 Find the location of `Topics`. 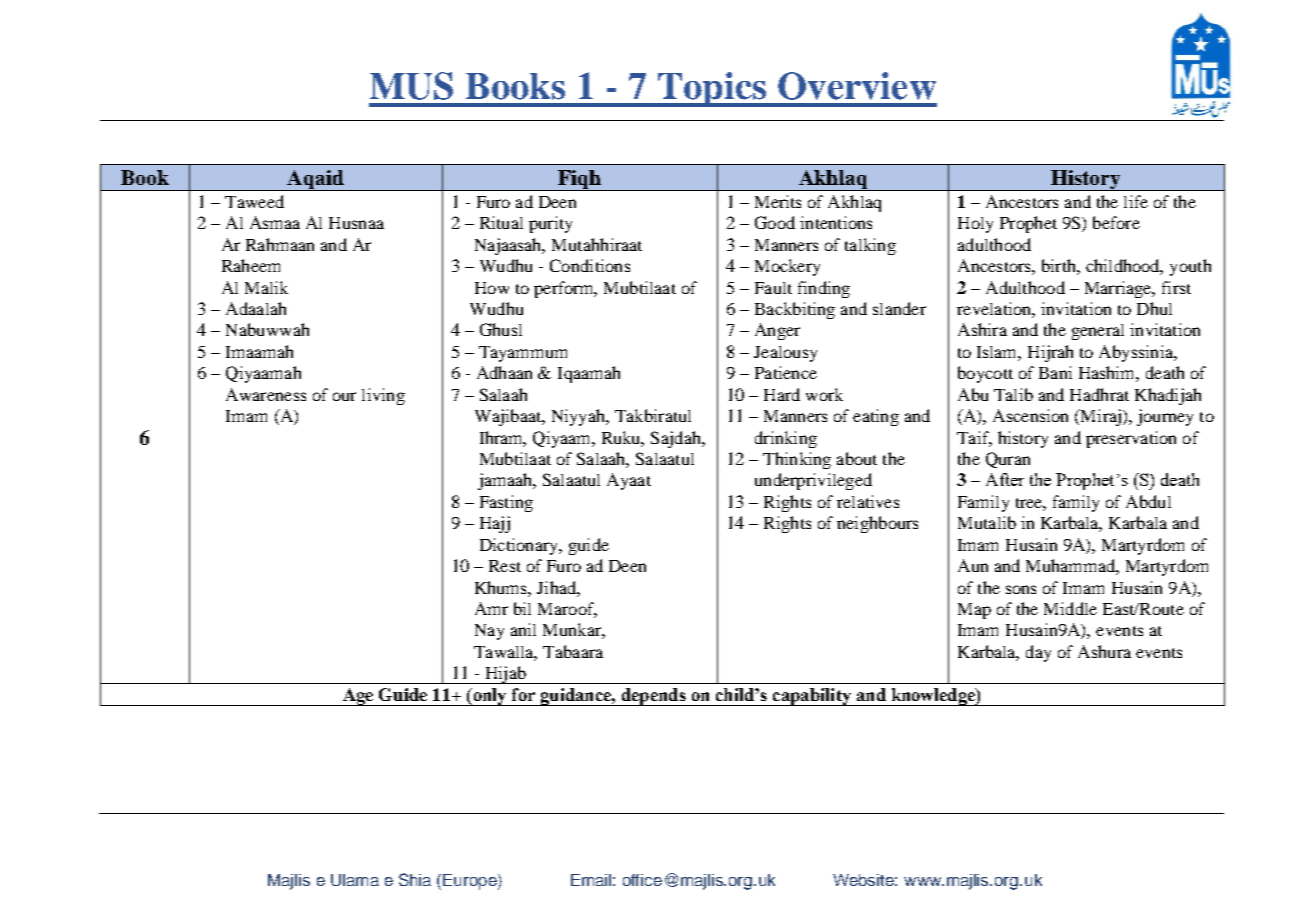

Topics is located at coordinates (712, 89).
